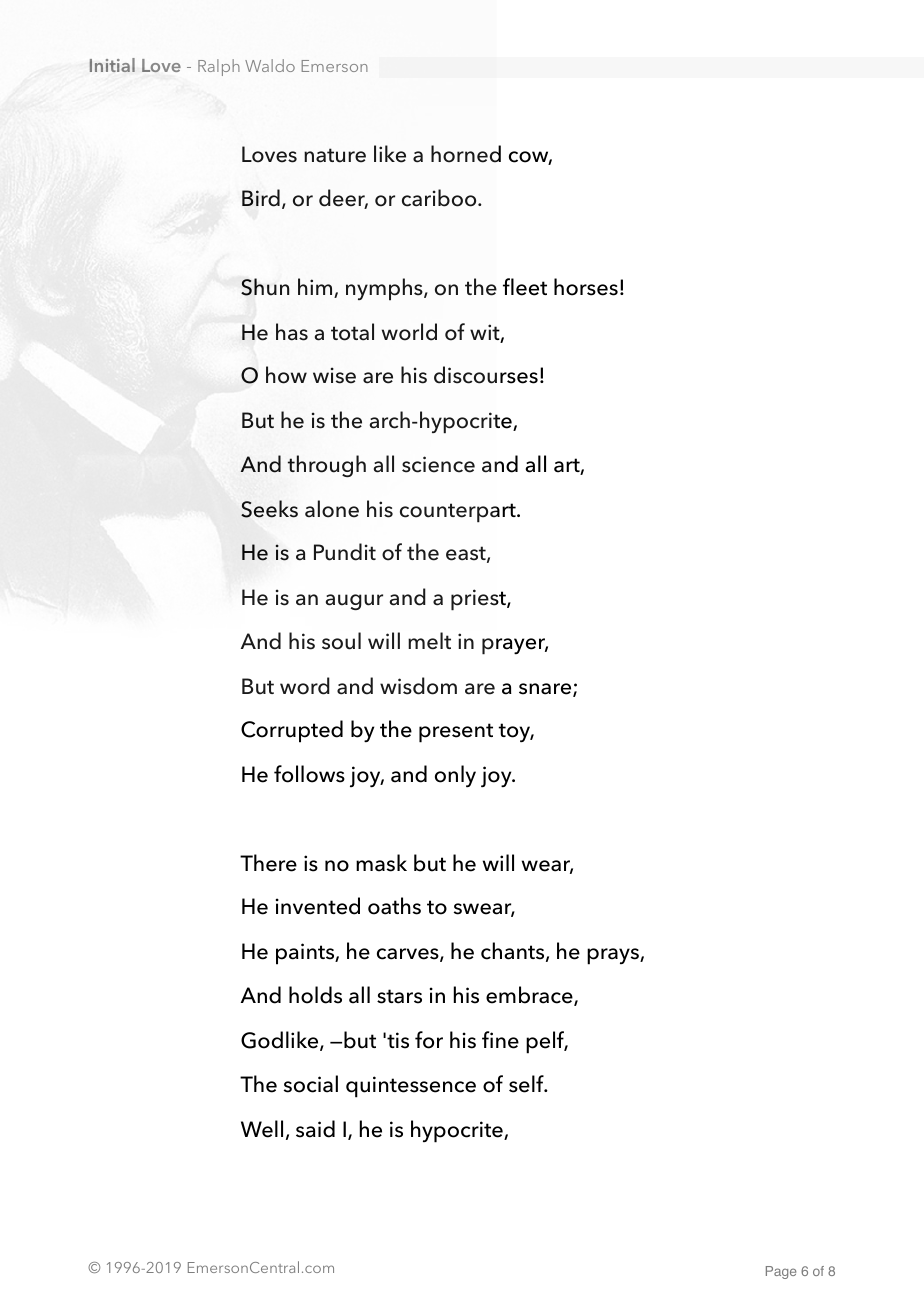 The height and width of the screenshot is (1308, 924). I want to click on quintessence, so click(411, 1087).
